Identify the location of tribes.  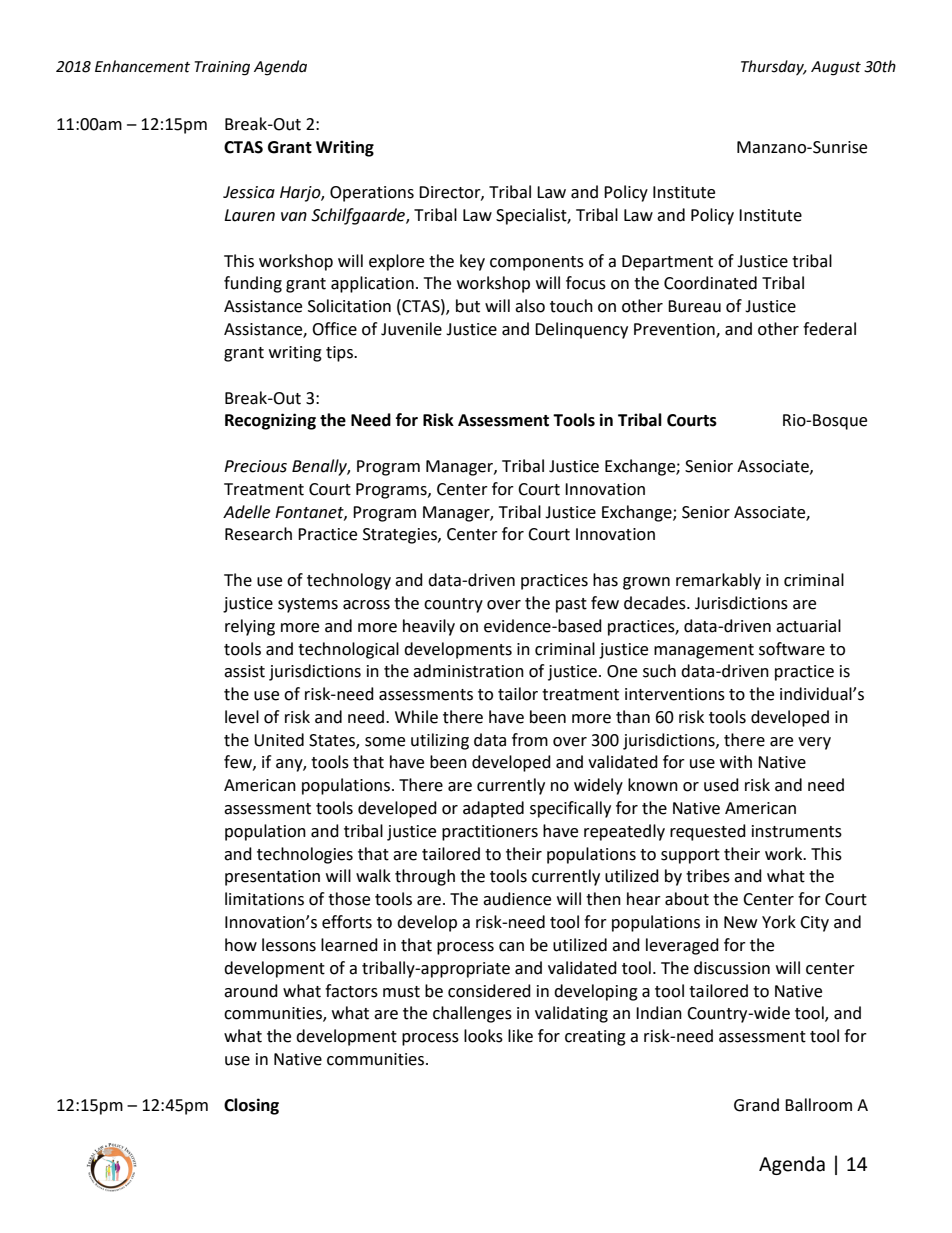
(708, 876).
